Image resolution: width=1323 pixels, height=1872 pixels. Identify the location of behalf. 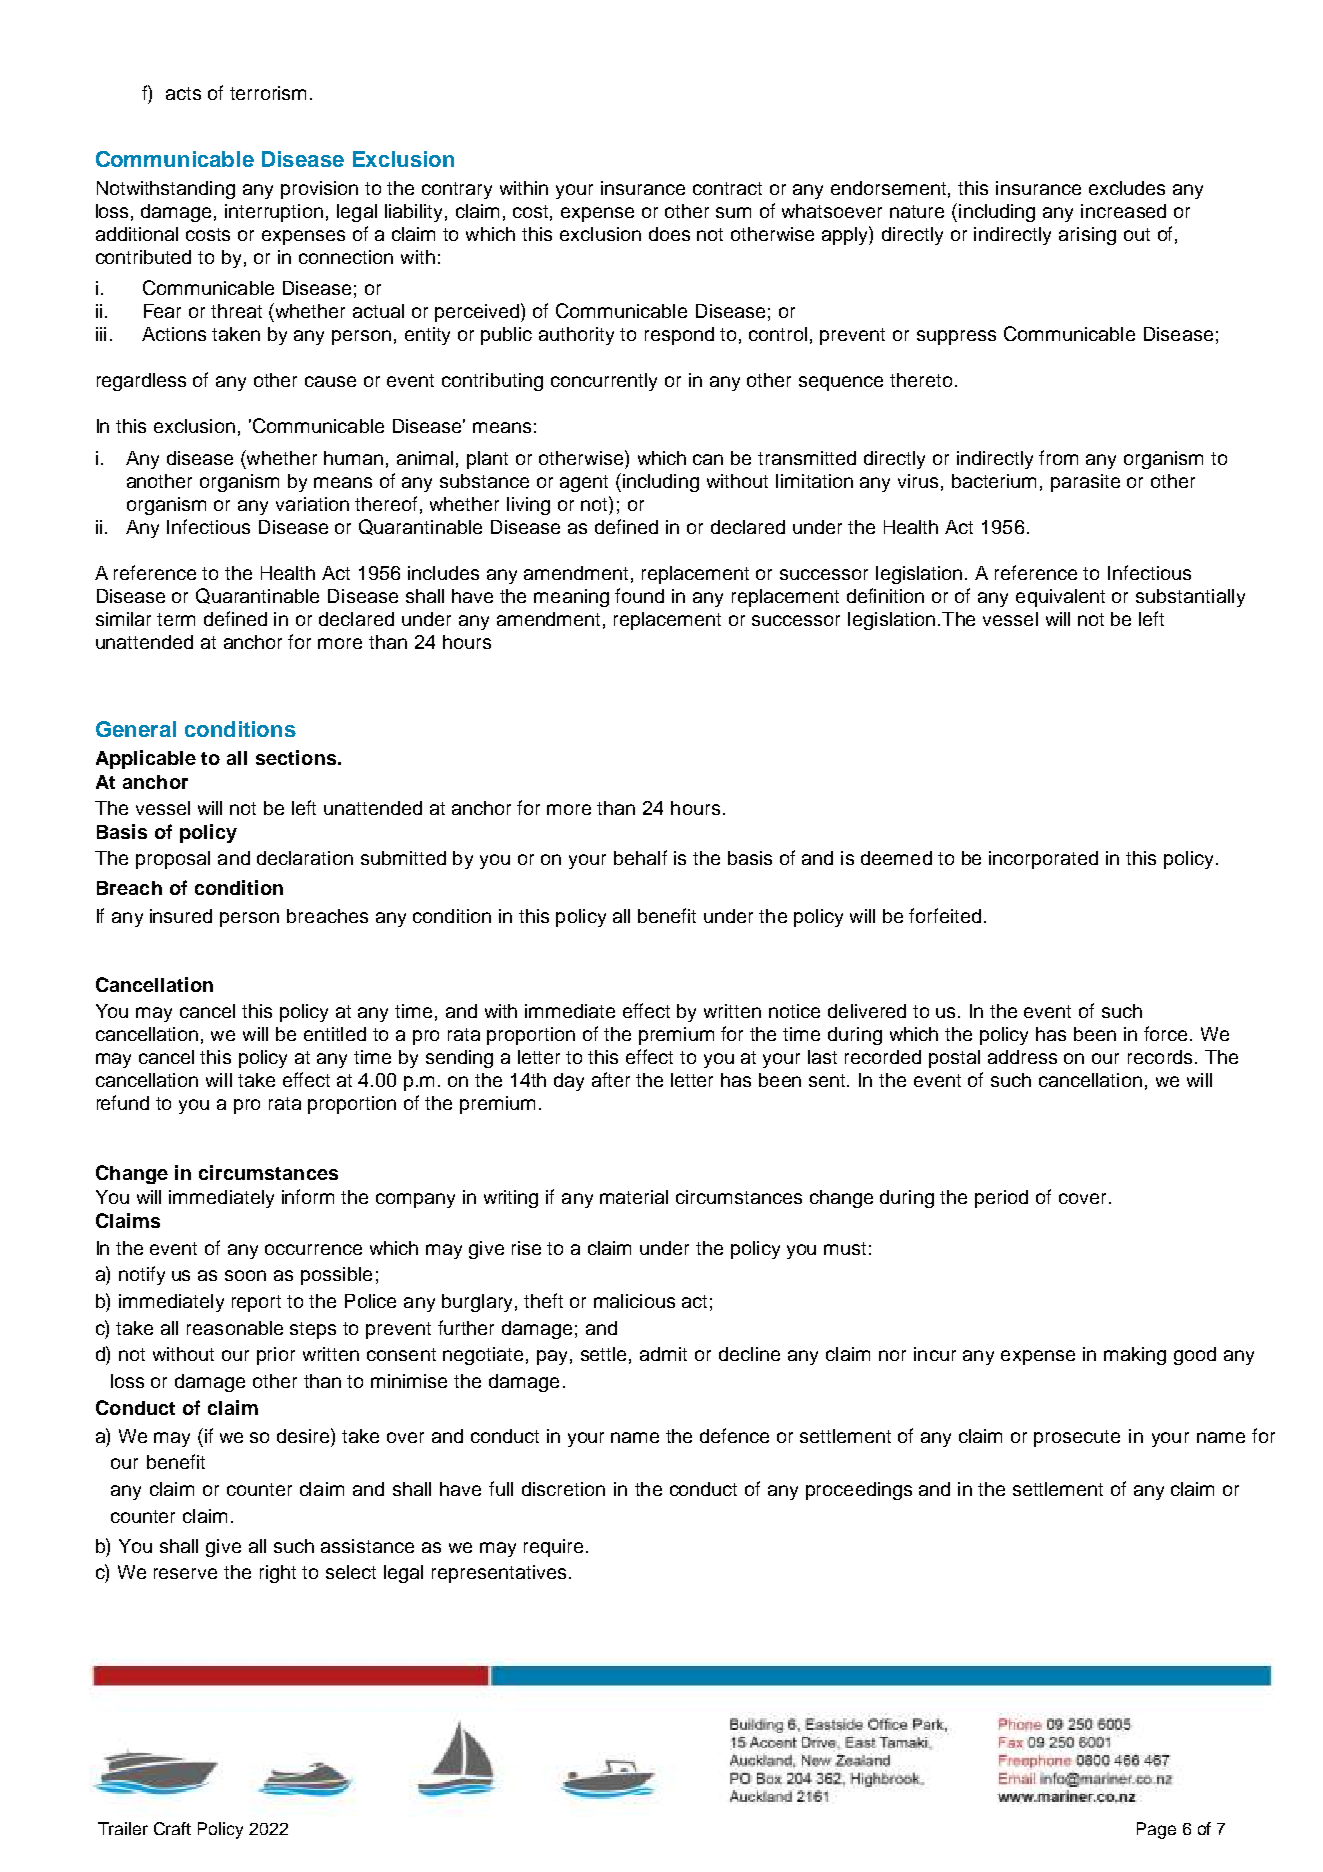
(640, 857).
